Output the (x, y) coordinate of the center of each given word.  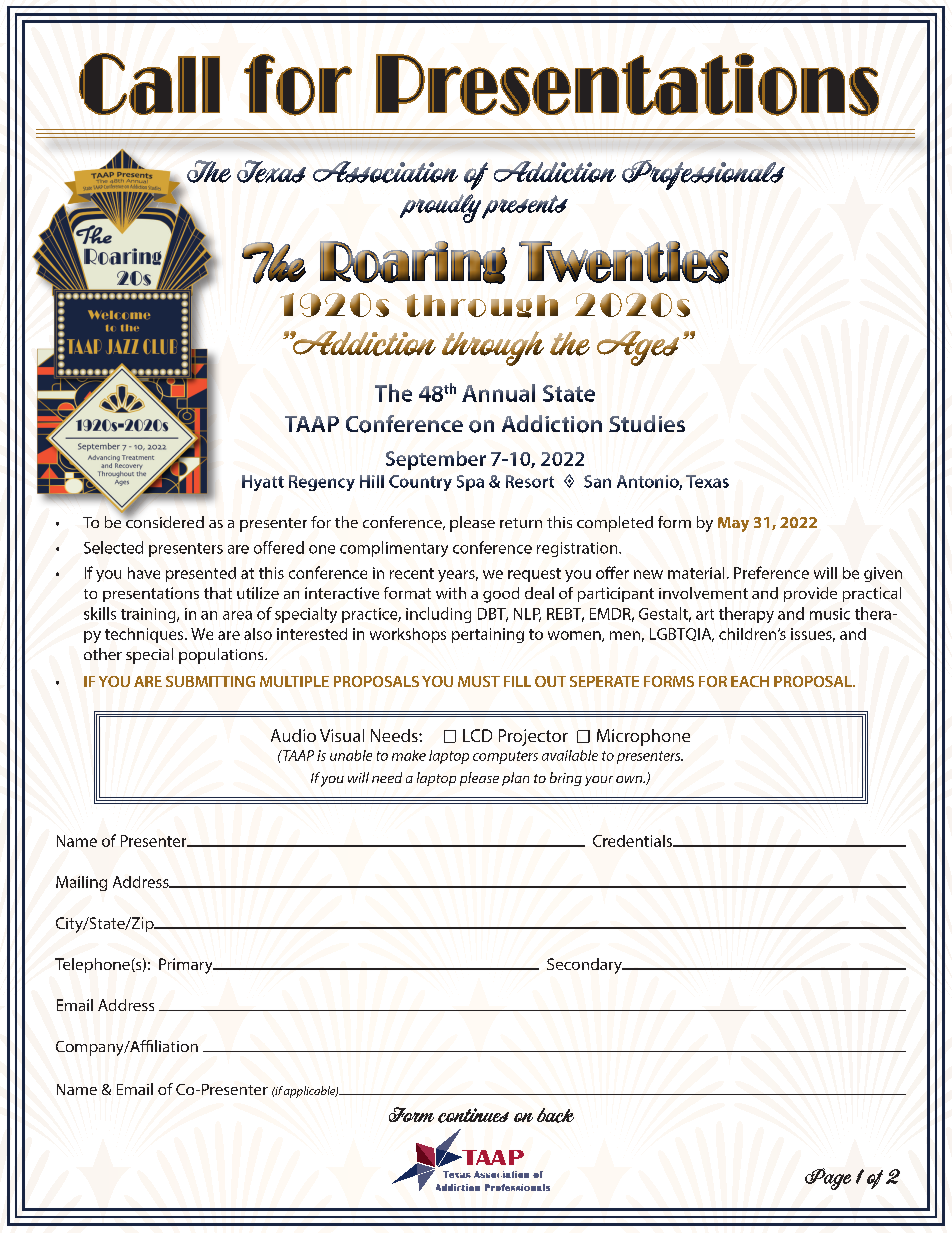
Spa (470, 483)
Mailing (81, 883)
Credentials (633, 841)
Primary (187, 966)
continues (473, 1115)
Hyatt (263, 483)
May (733, 524)
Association (385, 172)
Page (828, 1179)
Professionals (703, 175)
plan (515, 779)
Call (149, 84)
